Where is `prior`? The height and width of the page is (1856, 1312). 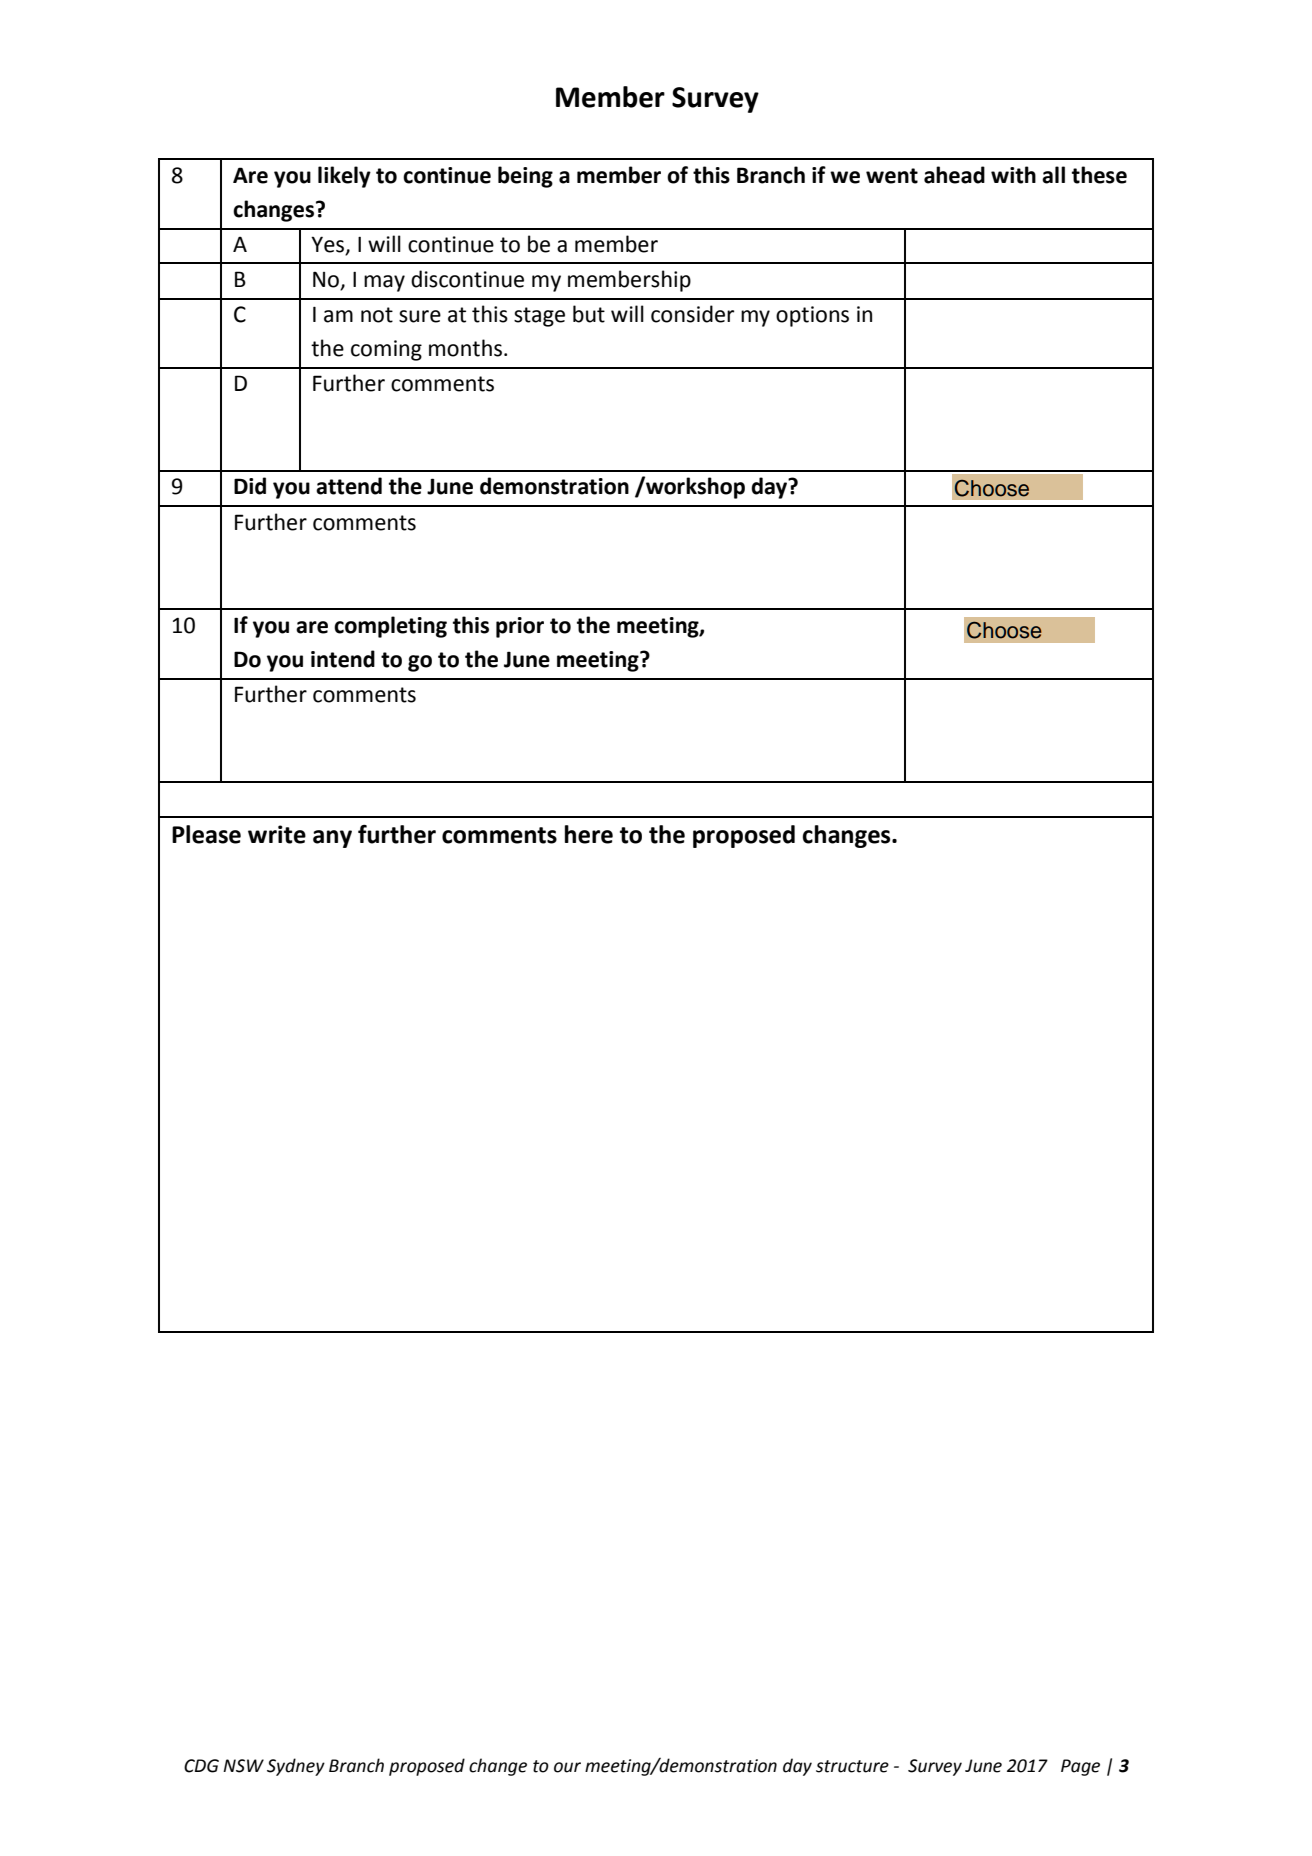 prior is located at coordinates (520, 627).
